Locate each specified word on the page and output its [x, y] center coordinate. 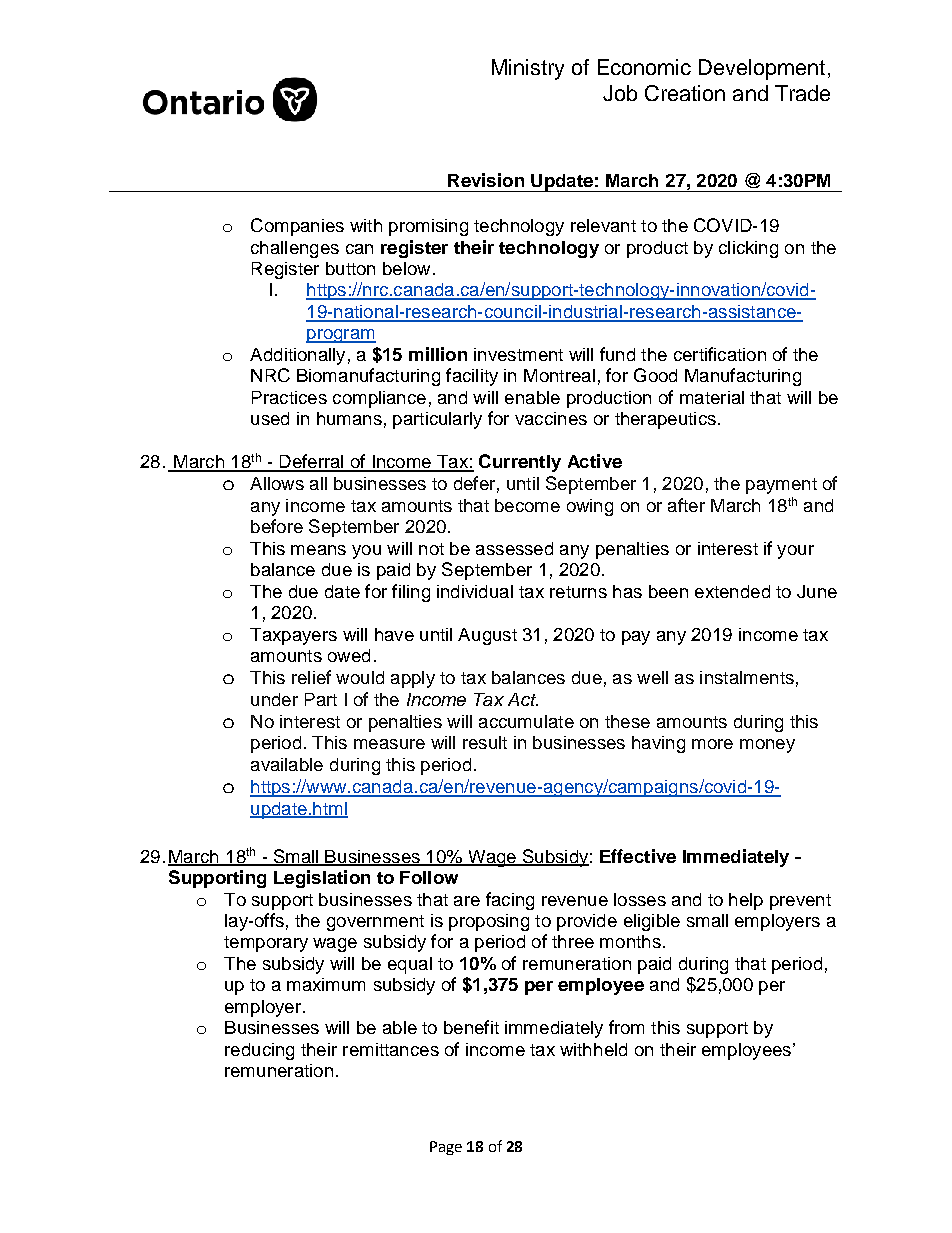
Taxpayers [293, 636]
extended [732, 591]
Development [762, 69]
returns [578, 592]
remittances [391, 1049]
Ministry [528, 69]
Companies [297, 227]
